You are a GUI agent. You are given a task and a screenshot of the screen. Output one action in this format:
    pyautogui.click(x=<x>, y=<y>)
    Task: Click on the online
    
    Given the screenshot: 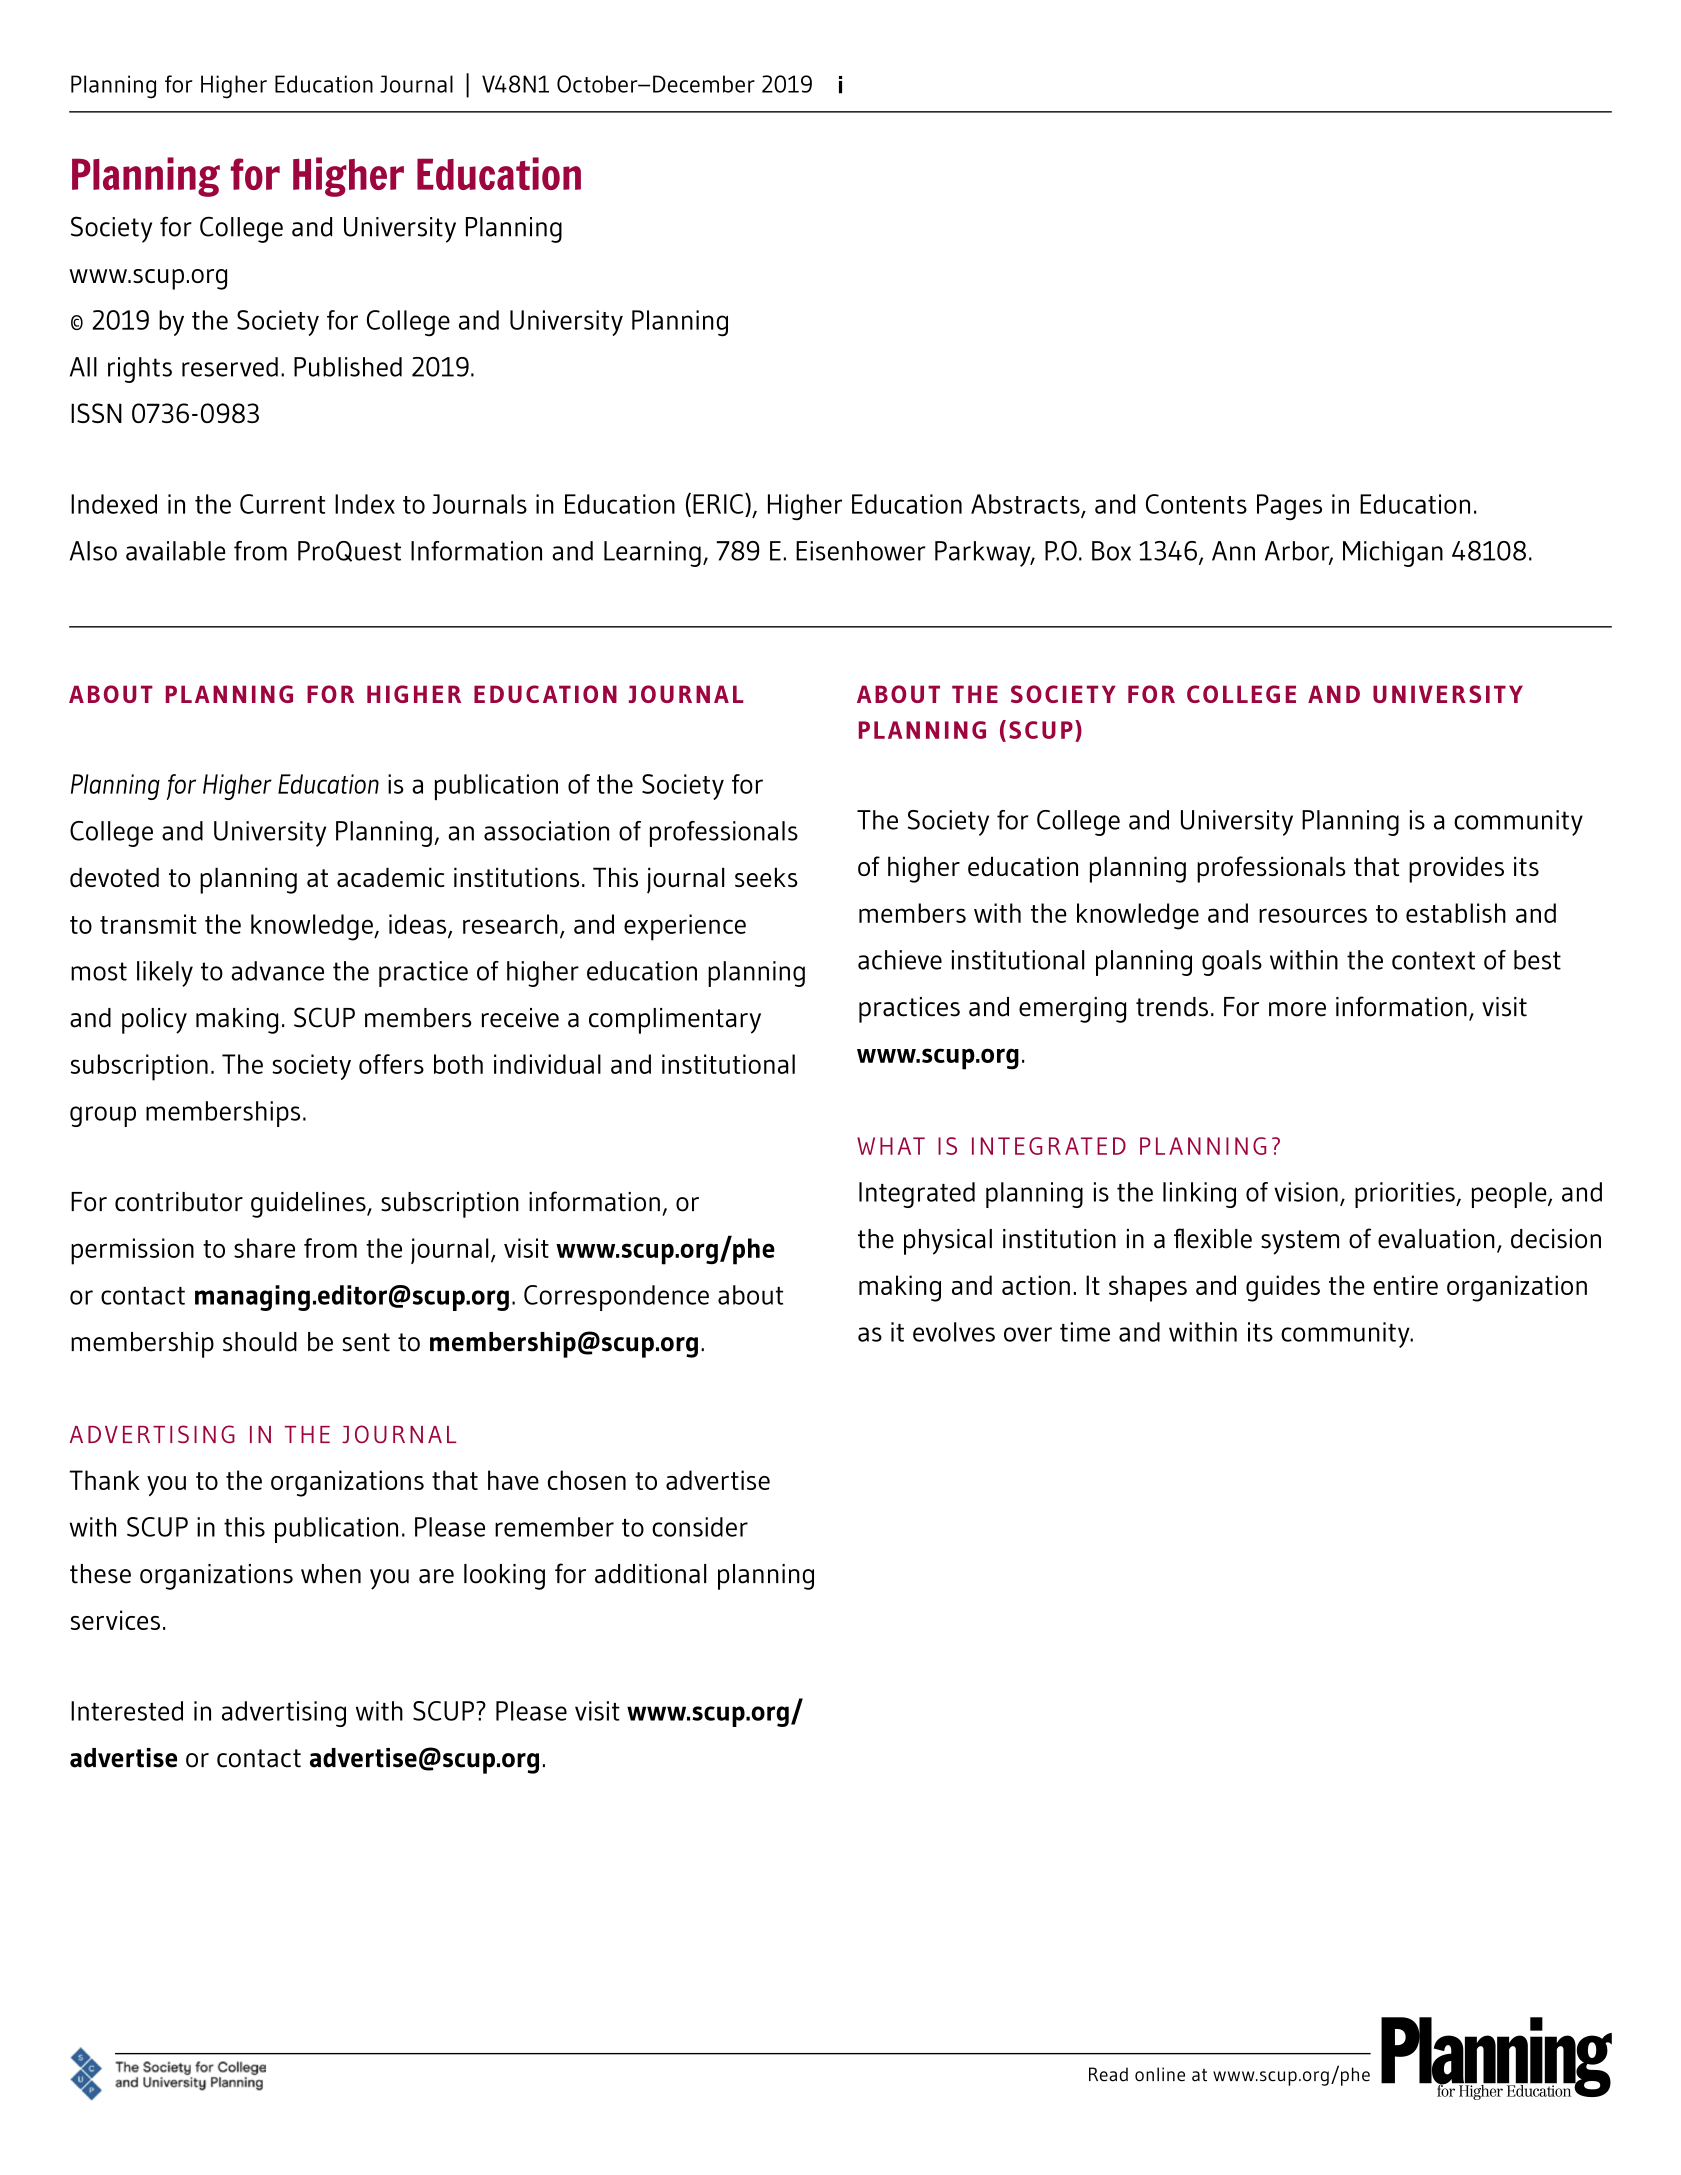 What is the action you would take?
    pyautogui.click(x=1160, y=2074)
